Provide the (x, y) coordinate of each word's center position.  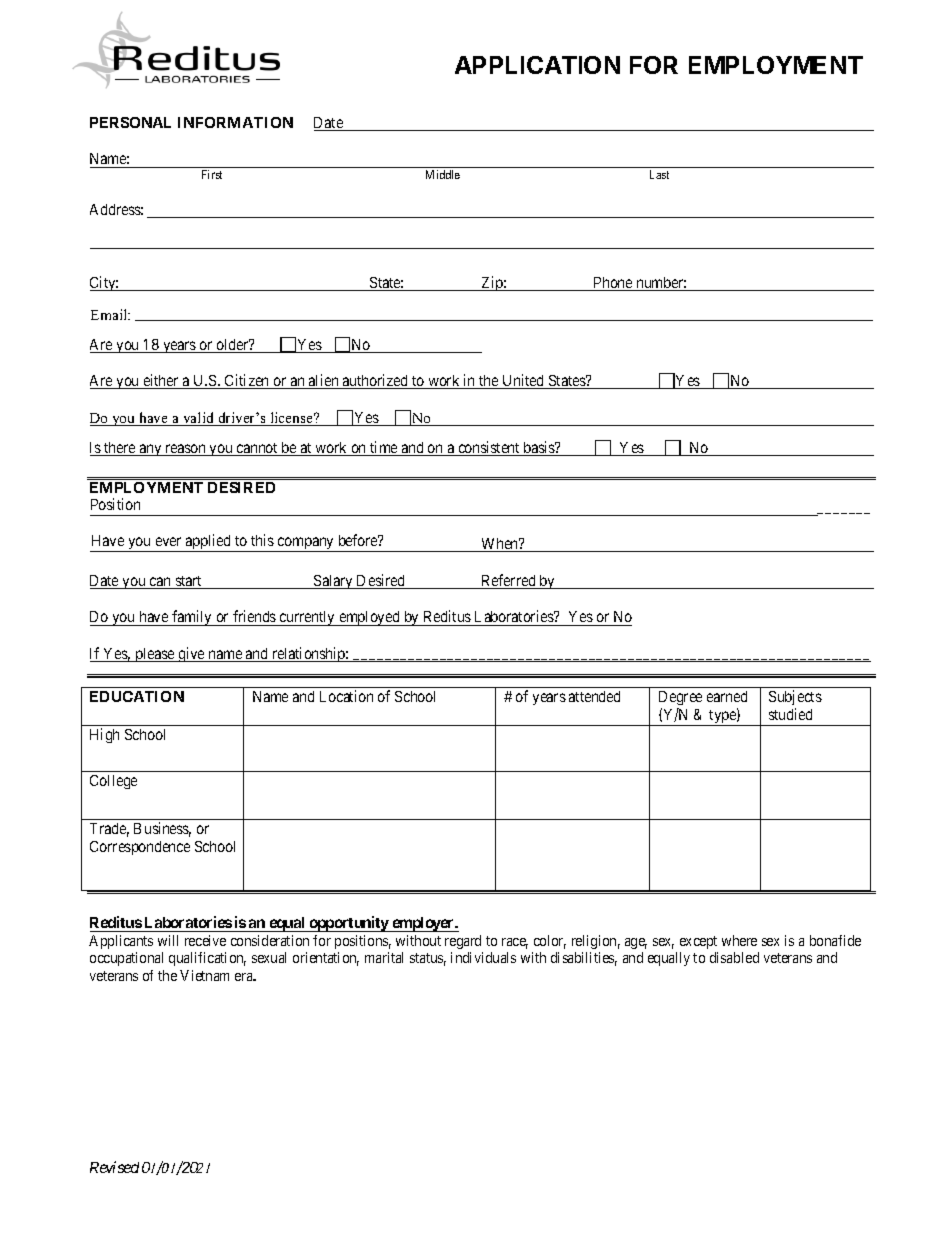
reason (185, 450)
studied (790, 714)
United (523, 381)
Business (162, 829)
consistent (489, 448)
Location (346, 696)
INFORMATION (235, 122)
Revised (114, 1167)
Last (659, 174)
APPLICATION (537, 65)
